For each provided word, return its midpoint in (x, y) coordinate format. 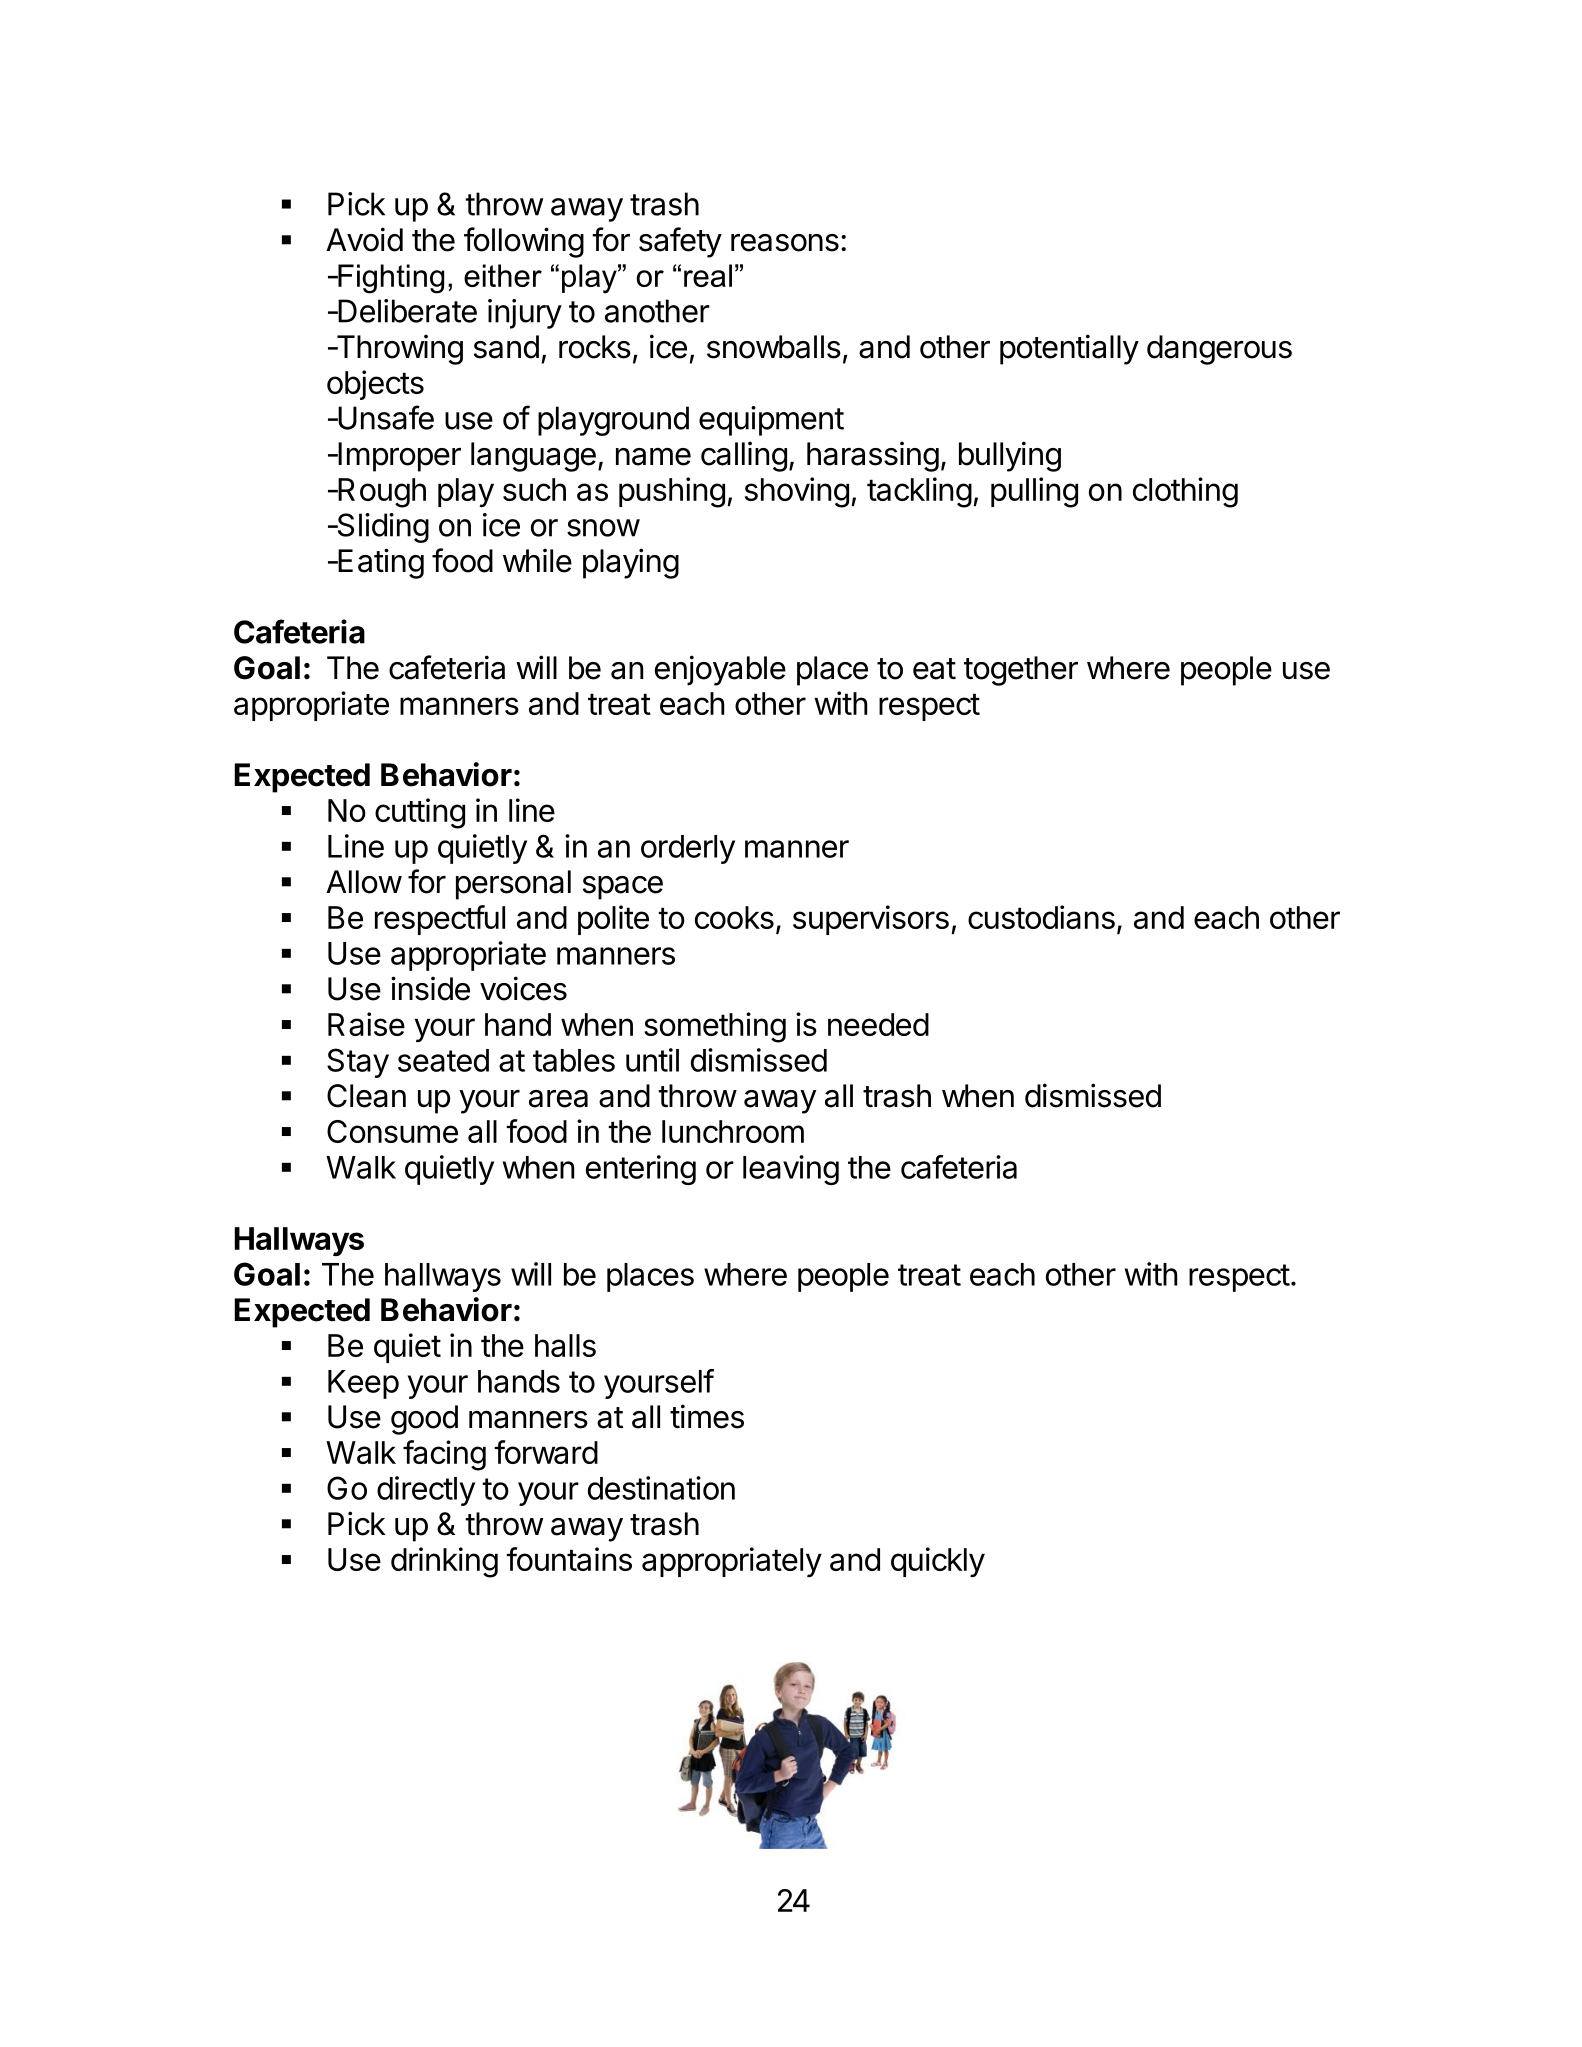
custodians (1041, 917)
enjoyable (720, 670)
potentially (1069, 349)
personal (513, 885)
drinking (444, 1562)
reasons (785, 243)
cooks (734, 917)
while (537, 560)
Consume (392, 1131)
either (503, 275)
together (1021, 671)
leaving (791, 1170)
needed (878, 1024)
